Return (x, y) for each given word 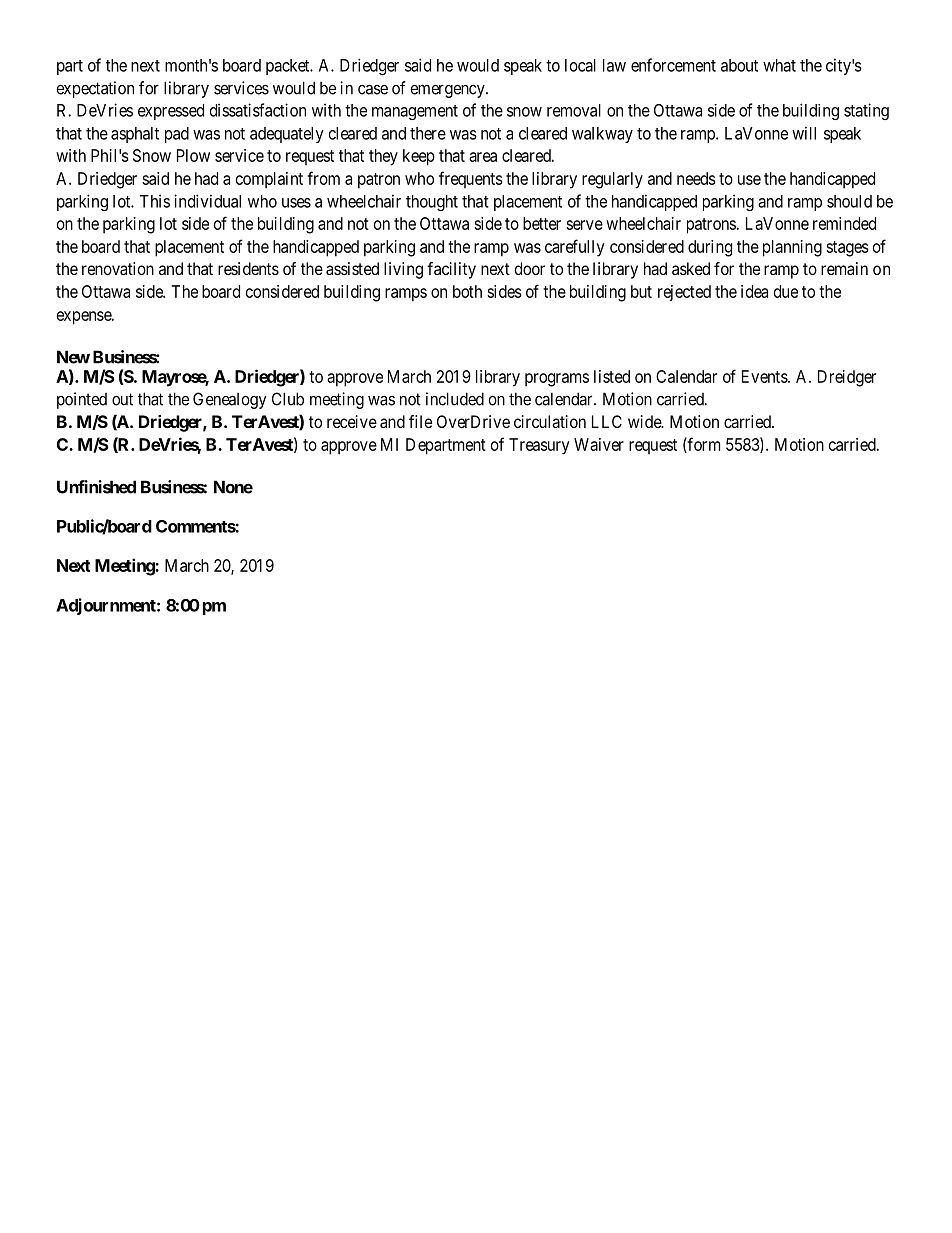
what (779, 65)
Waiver (599, 444)
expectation (95, 89)
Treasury (539, 446)
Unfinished (96, 487)
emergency (449, 91)
